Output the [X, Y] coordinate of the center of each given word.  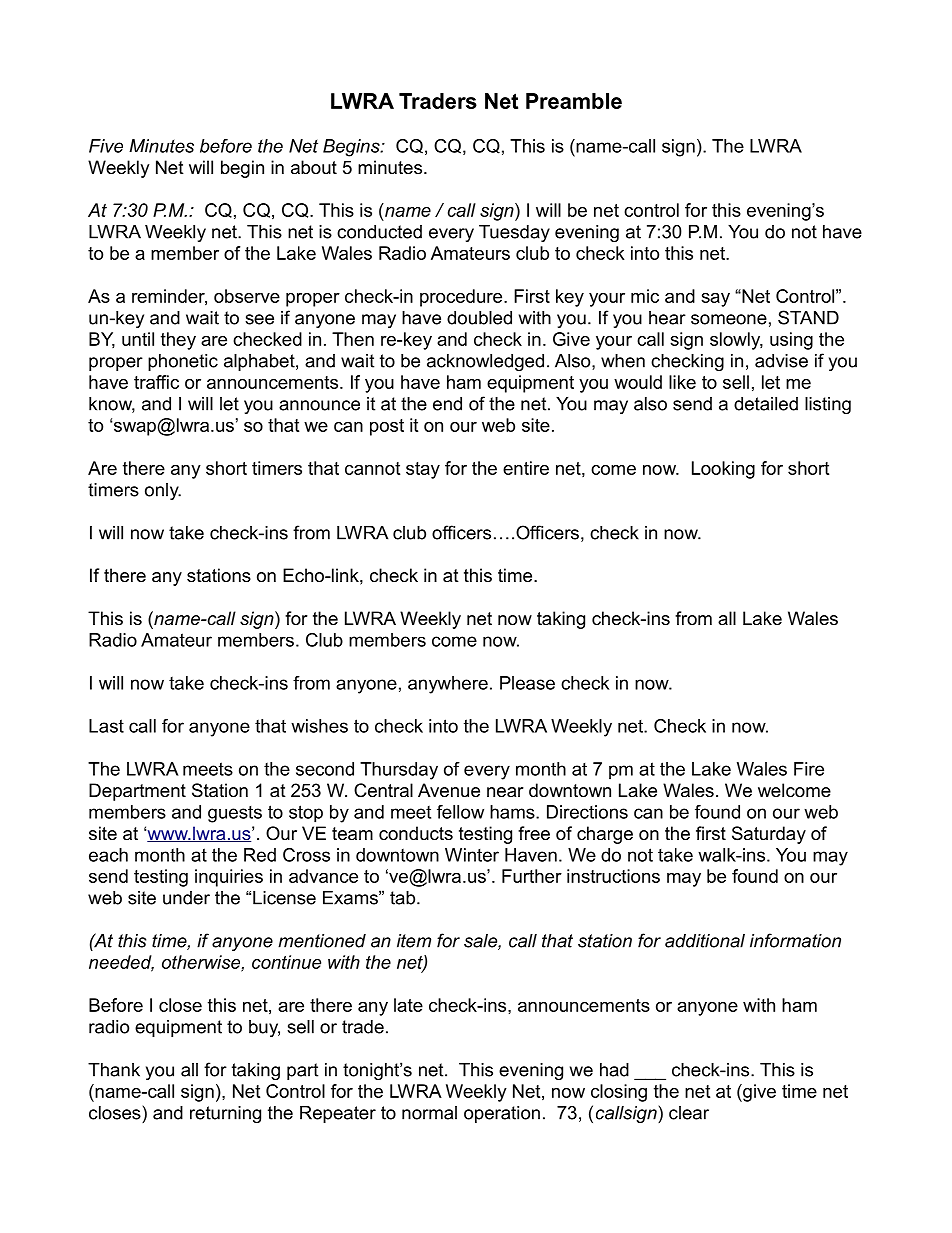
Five [106, 146]
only [163, 491]
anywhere [448, 685]
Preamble [574, 101]
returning [225, 1114]
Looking [723, 470]
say [715, 300]
